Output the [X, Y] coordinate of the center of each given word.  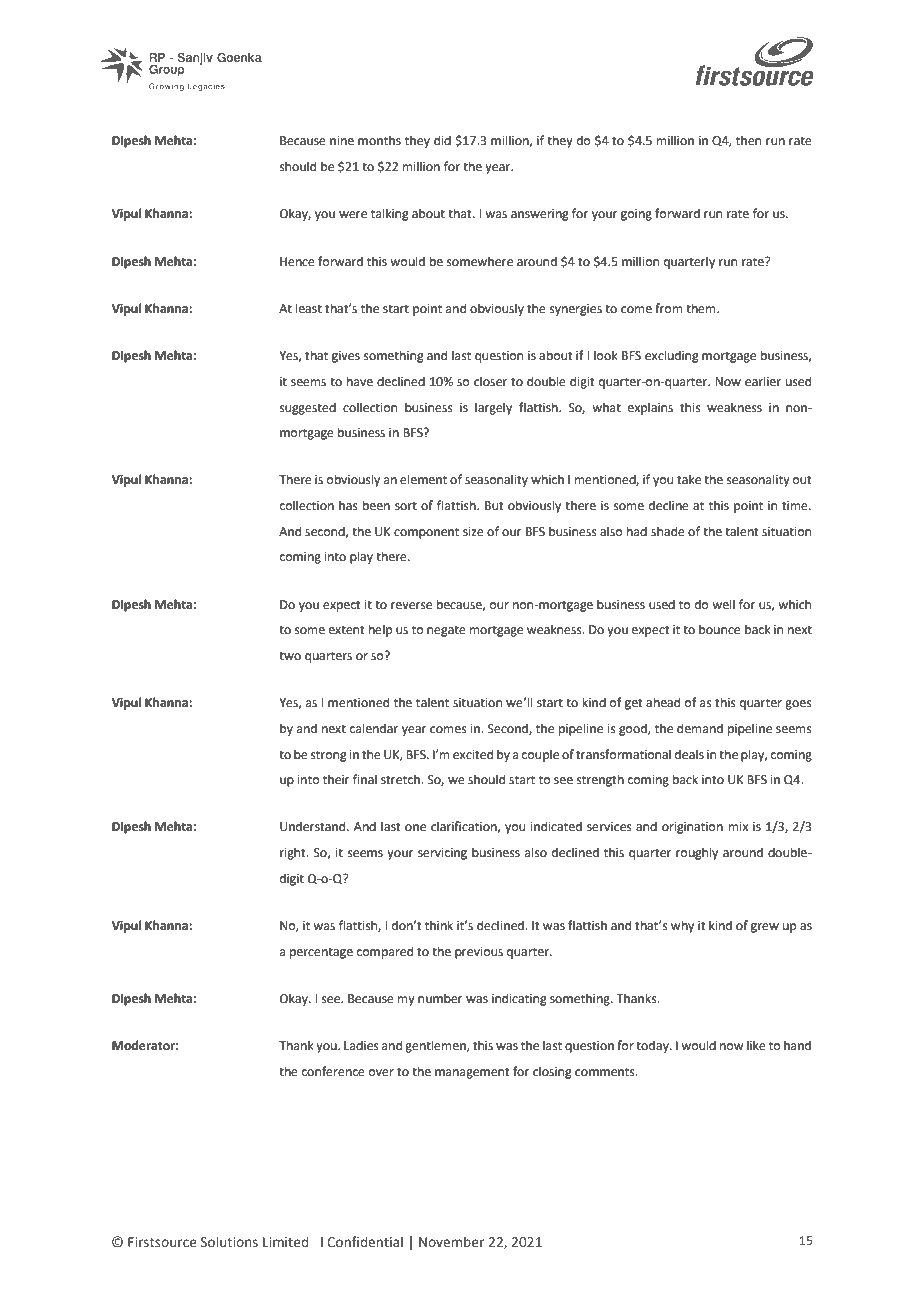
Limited [285, 1241]
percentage [321, 953]
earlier [763, 381]
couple [540, 755]
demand [700, 728]
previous [479, 953]
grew [765, 928]
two [290, 656]
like [756, 1045]
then [748, 140]
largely [493, 408]
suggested [308, 408]
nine [342, 141]
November [451, 1241]
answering [540, 215]
